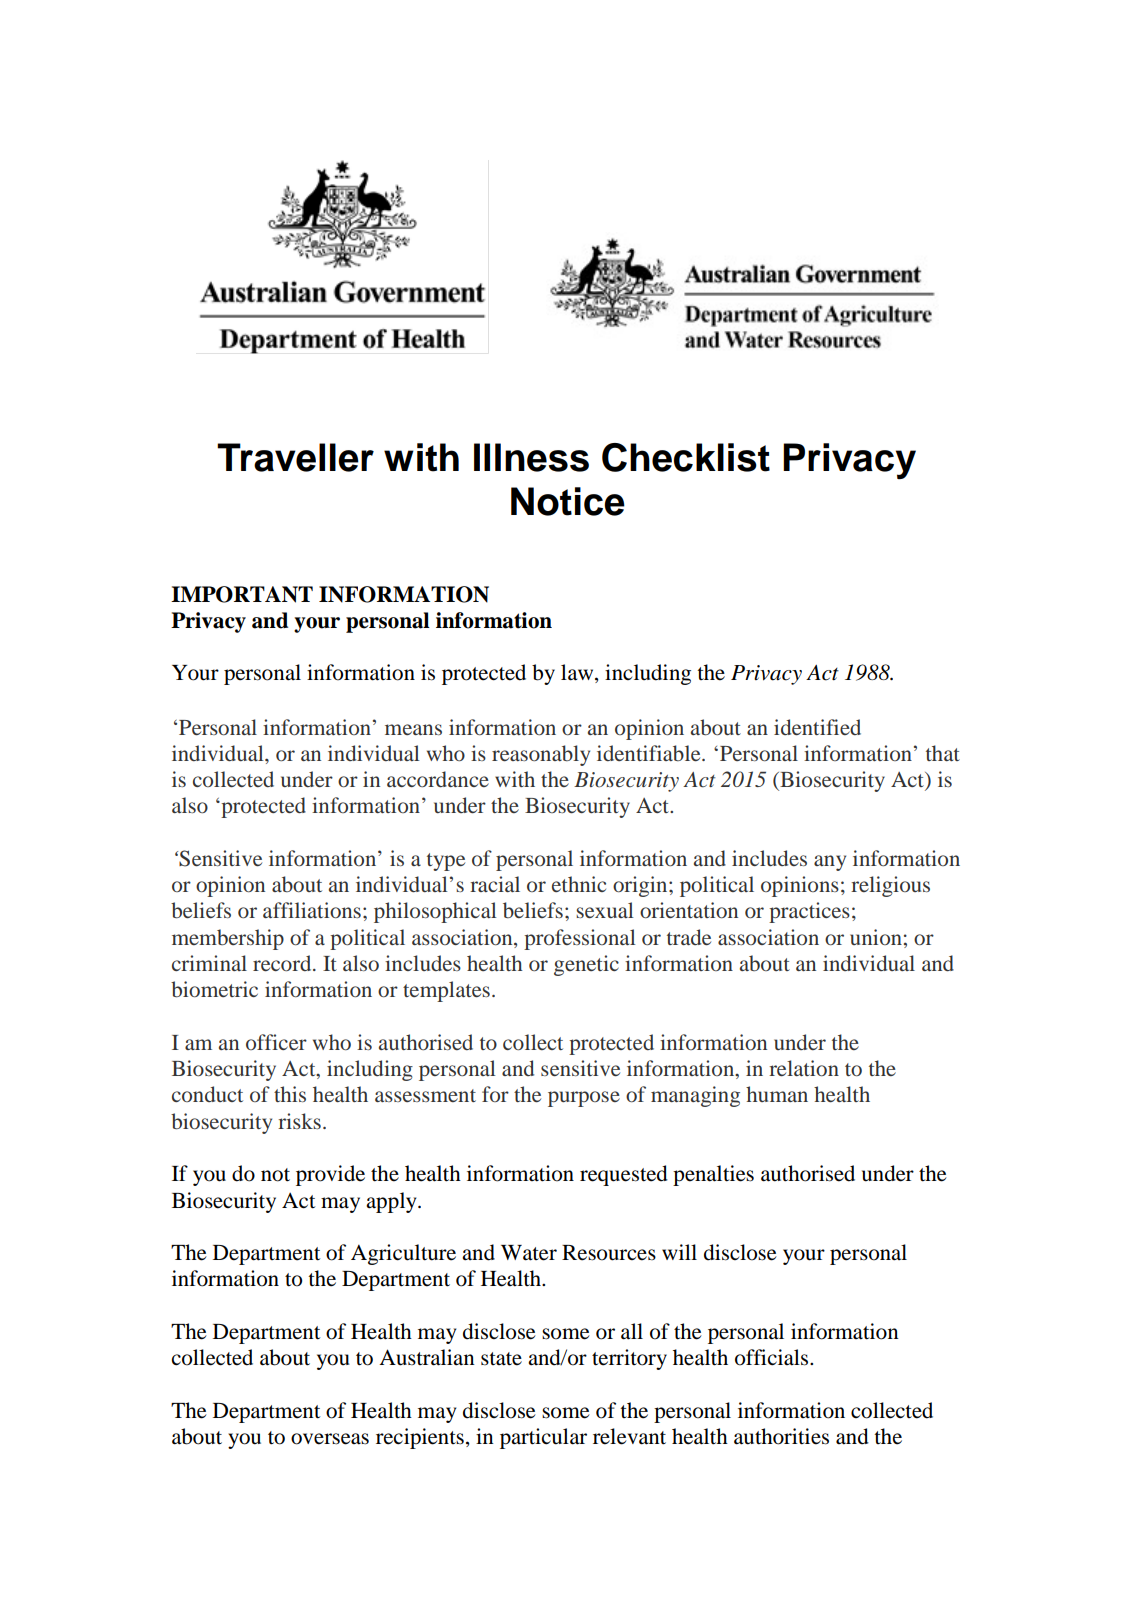  I want to click on union, so click(876, 937).
